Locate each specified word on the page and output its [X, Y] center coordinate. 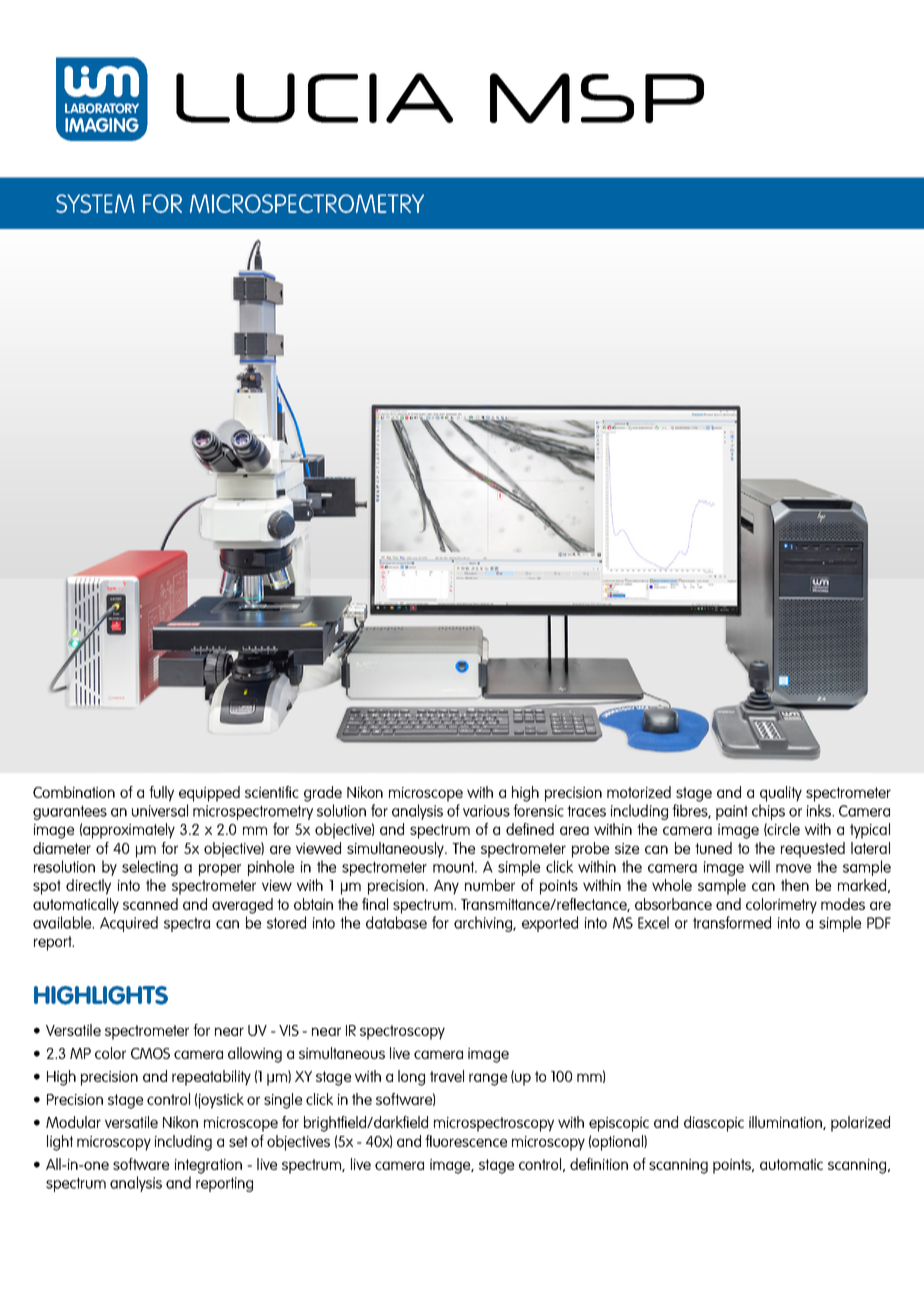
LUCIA [314, 98]
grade [323, 794]
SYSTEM [95, 203]
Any [446, 887]
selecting [150, 868]
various [486, 811]
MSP [597, 98]
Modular [73, 1122]
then [795, 885]
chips [768, 812]
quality [781, 794]
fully [161, 794]
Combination [74, 792]
